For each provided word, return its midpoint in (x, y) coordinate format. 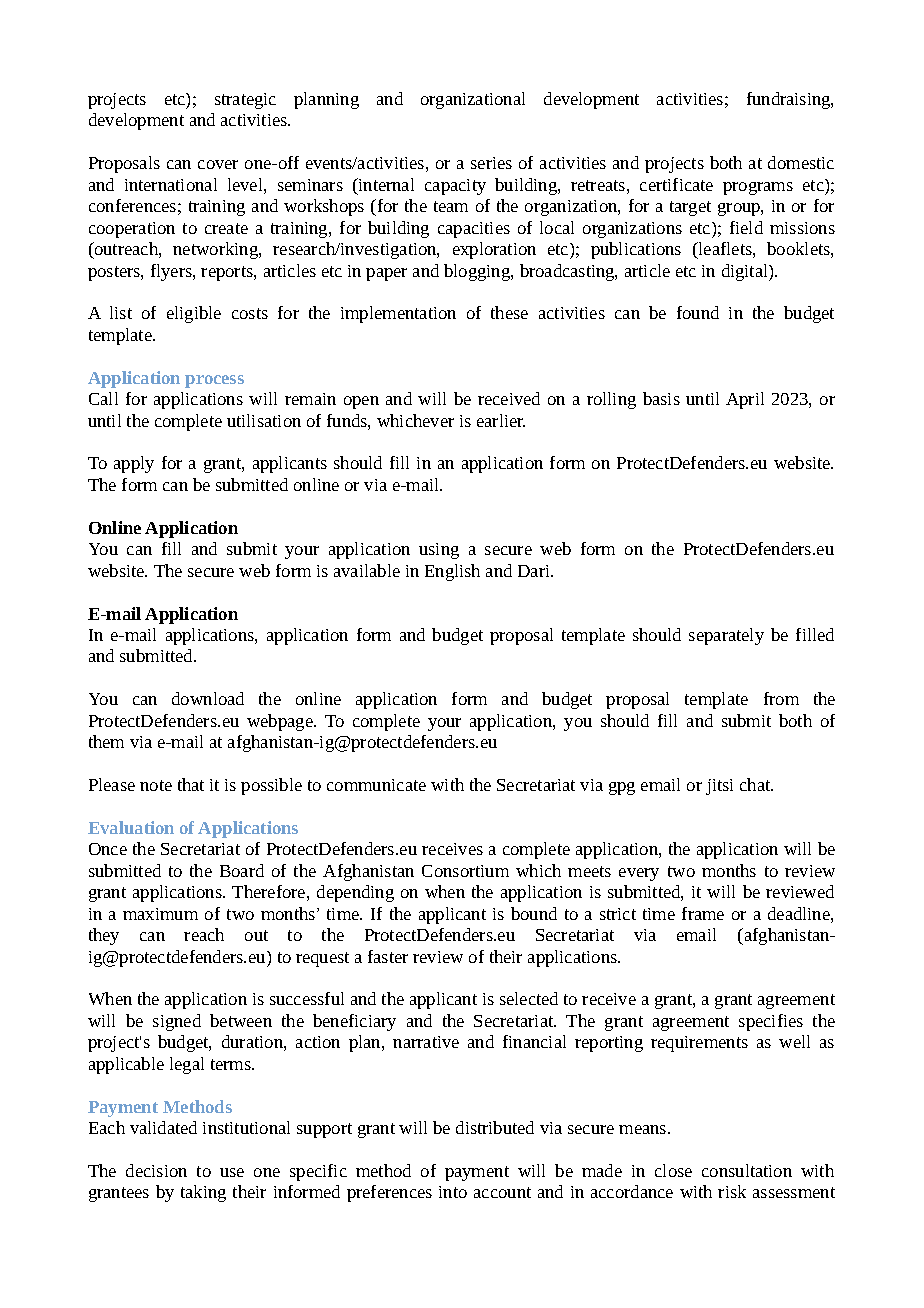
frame (703, 913)
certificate (676, 184)
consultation (747, 1170)
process (214, 381)
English (452, 572)
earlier (501, 420)
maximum (160, 914)
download (208, 698)
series (491, 163)
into (453, 1192)
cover (218, 164)
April (745, 400)
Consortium (465, 871)
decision (156, 1170)
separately (726, 636)
